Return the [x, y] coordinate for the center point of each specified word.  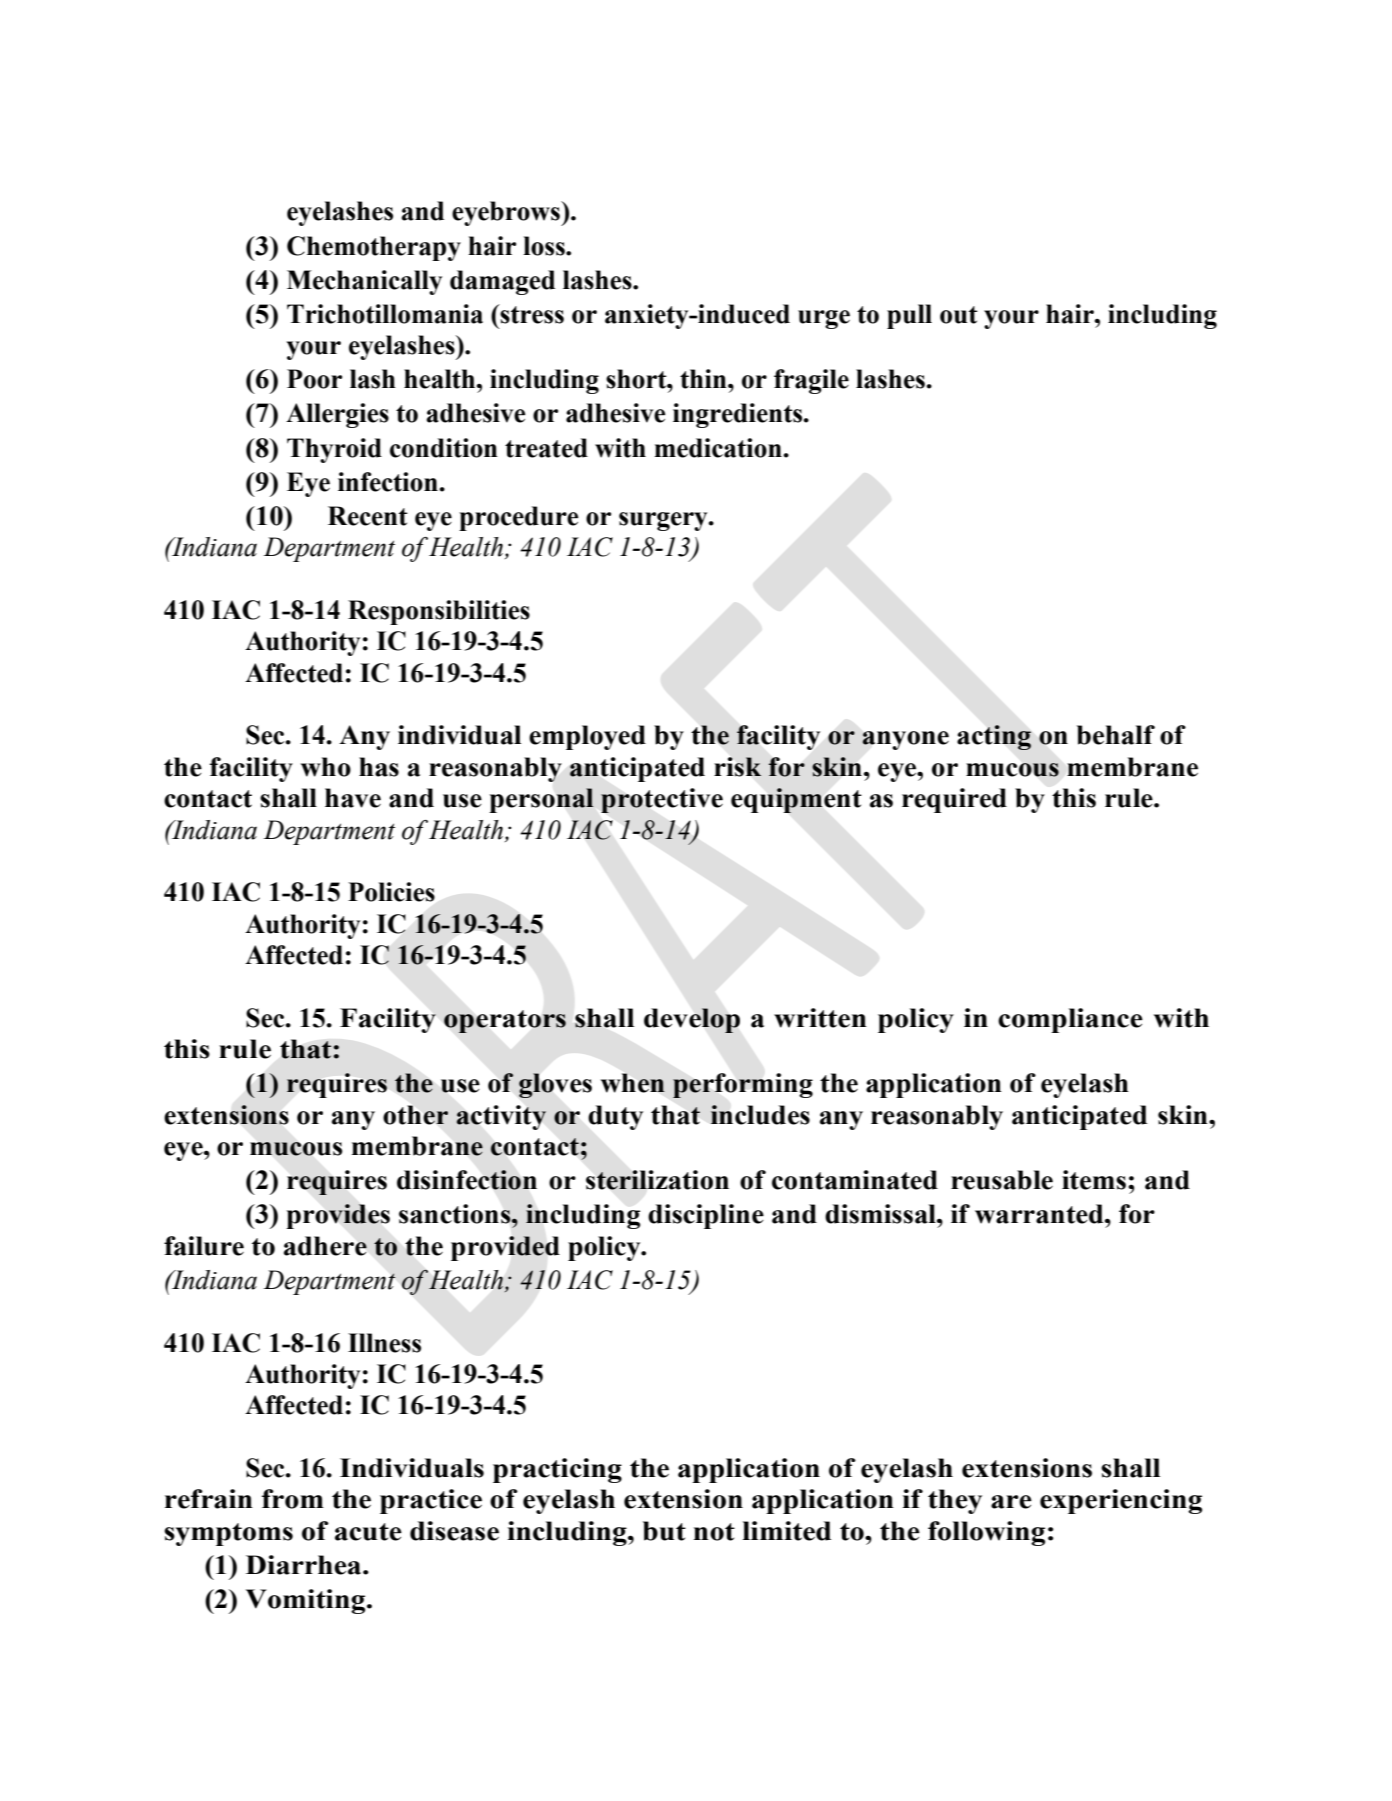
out [959, 315]
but [664, 1531]
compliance [1070, 1020]
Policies [391, 892]
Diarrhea [305, 1565]
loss [545, 246]
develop [692, 1020]
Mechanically [364, 282]
